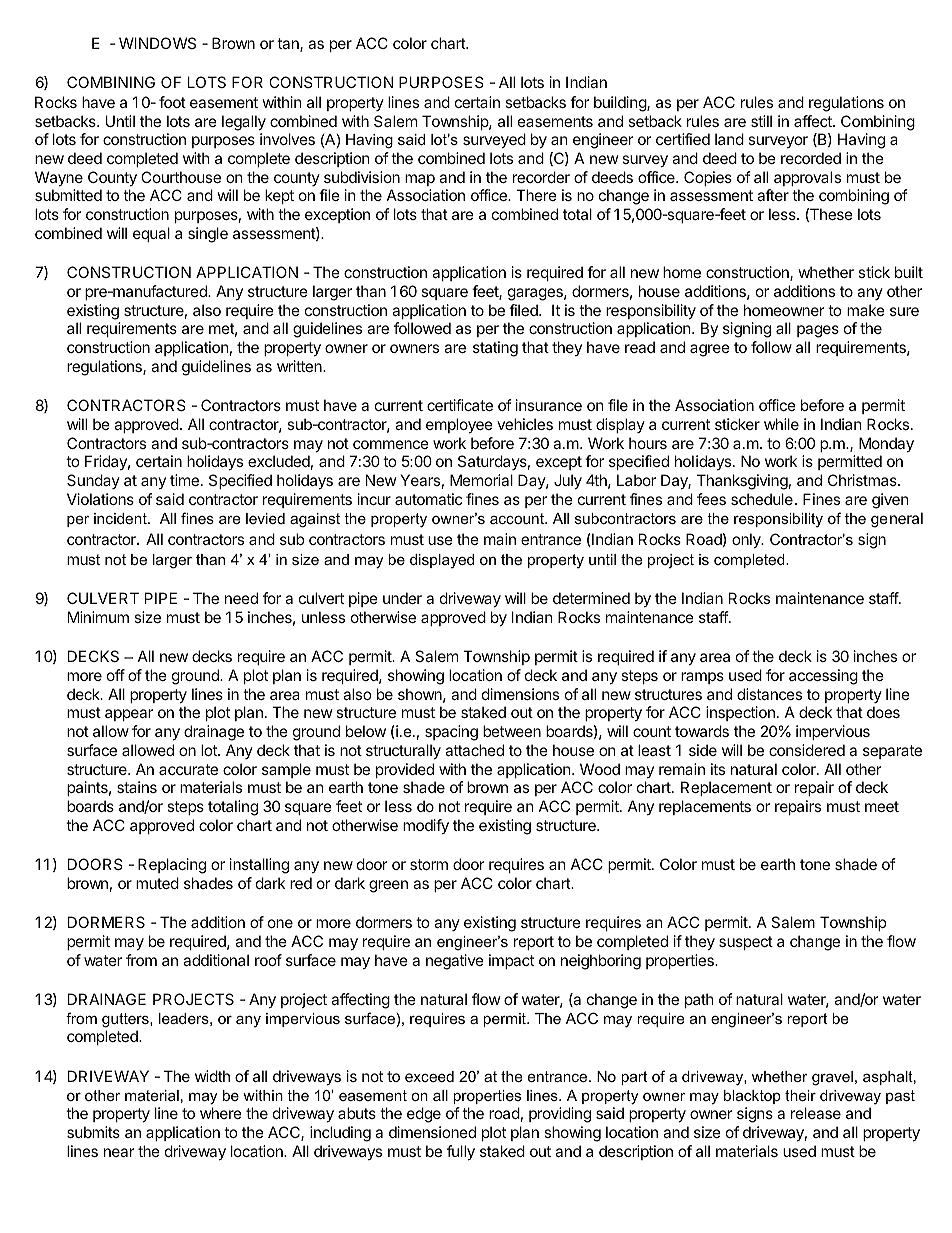 The width and height of the screenshot is (952, 1233). Describe the element at coordinates (432, 1132) in the screenshot. I see `dimensioned` at that location.
